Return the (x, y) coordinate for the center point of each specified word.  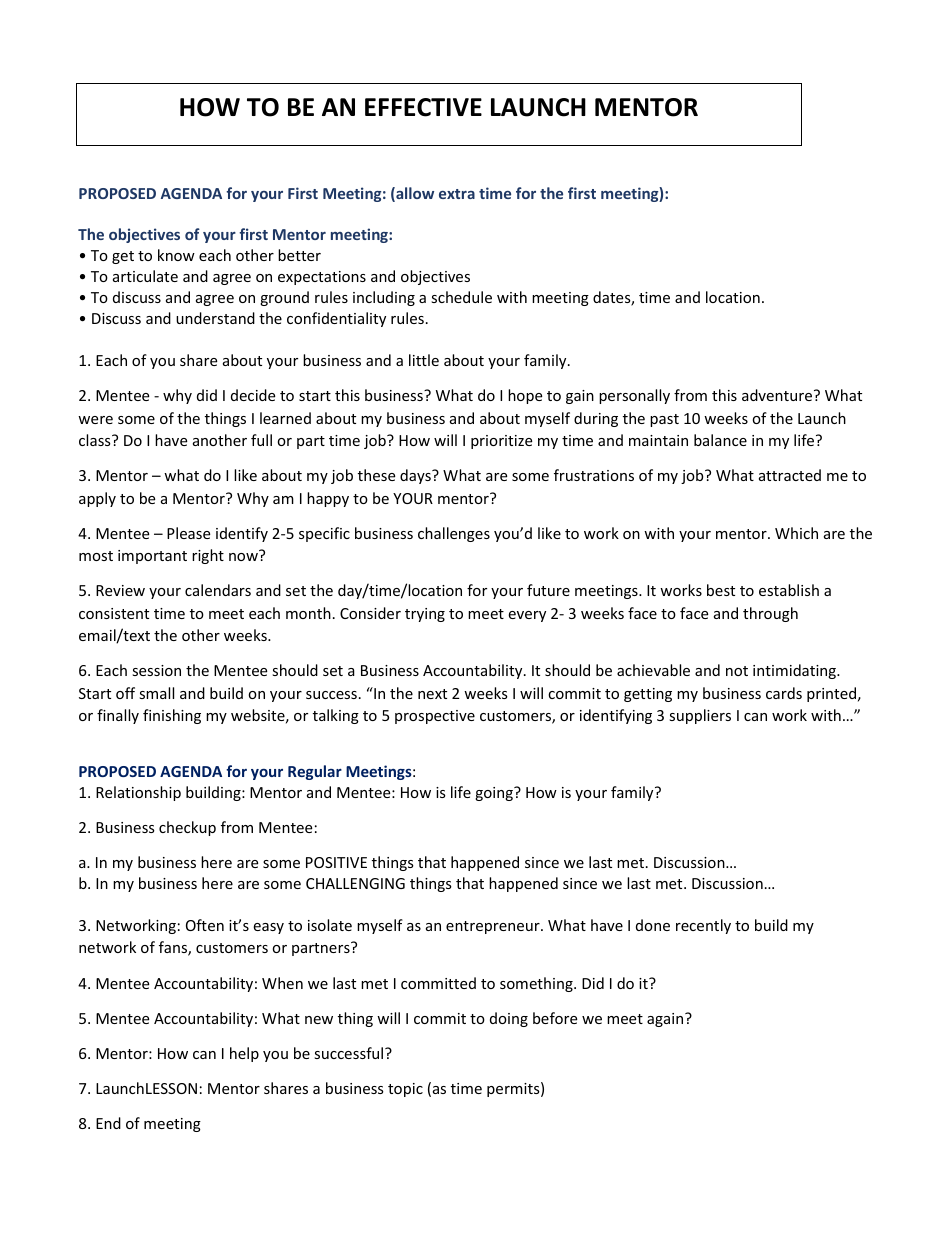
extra (457, 194)
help (244, 1054)
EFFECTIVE (423, 107)
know (176, 255)
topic (405, 1090)
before (555, 1018)
